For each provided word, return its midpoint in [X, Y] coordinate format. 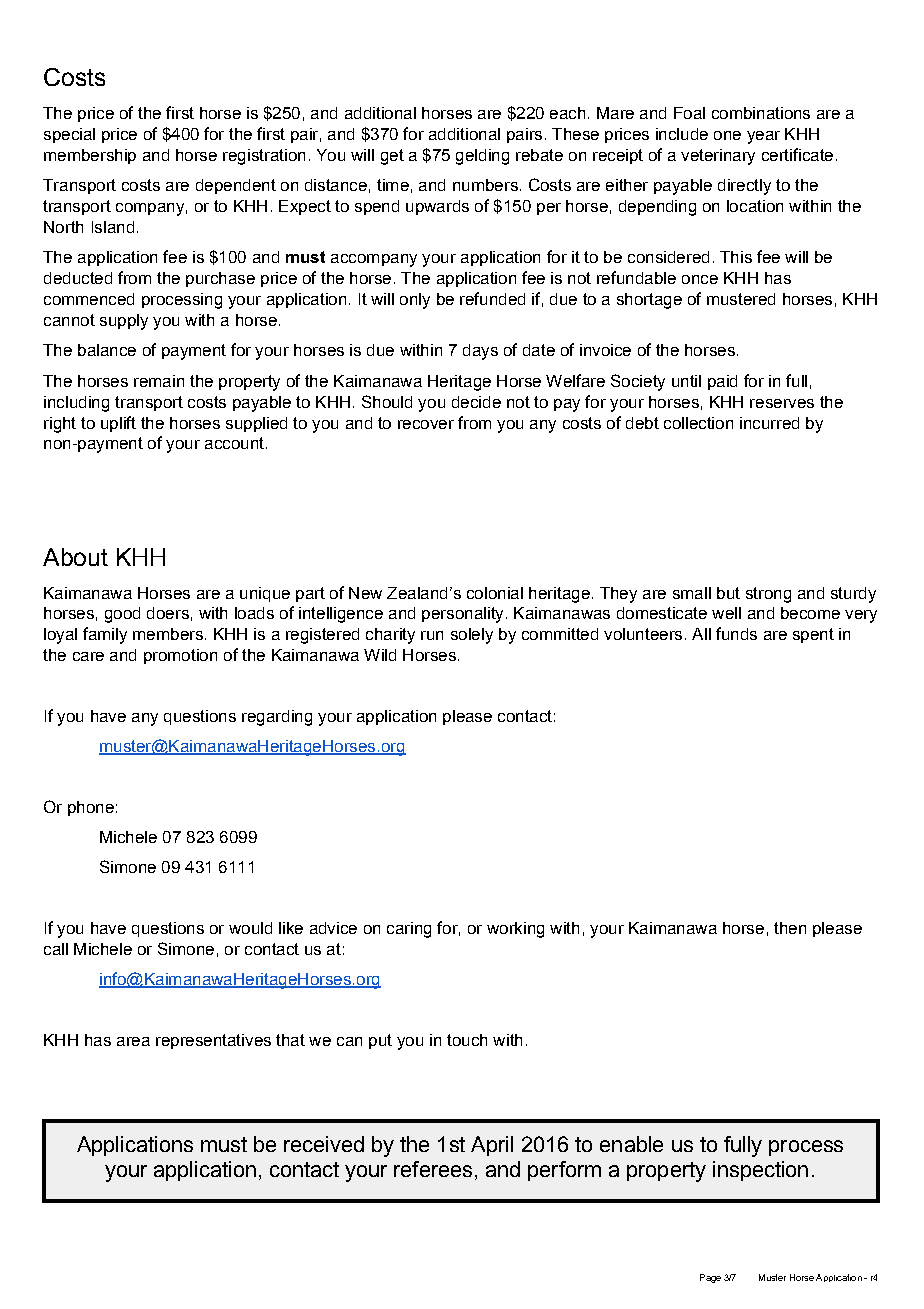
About [75, 557]
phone [91, 808]
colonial [495, 593]
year [763, 137]
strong [768, 595]
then [790, 928]
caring [409, 930]
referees [433, 1169]
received [324, 1144]
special [69, 135]
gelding [482, 157]
